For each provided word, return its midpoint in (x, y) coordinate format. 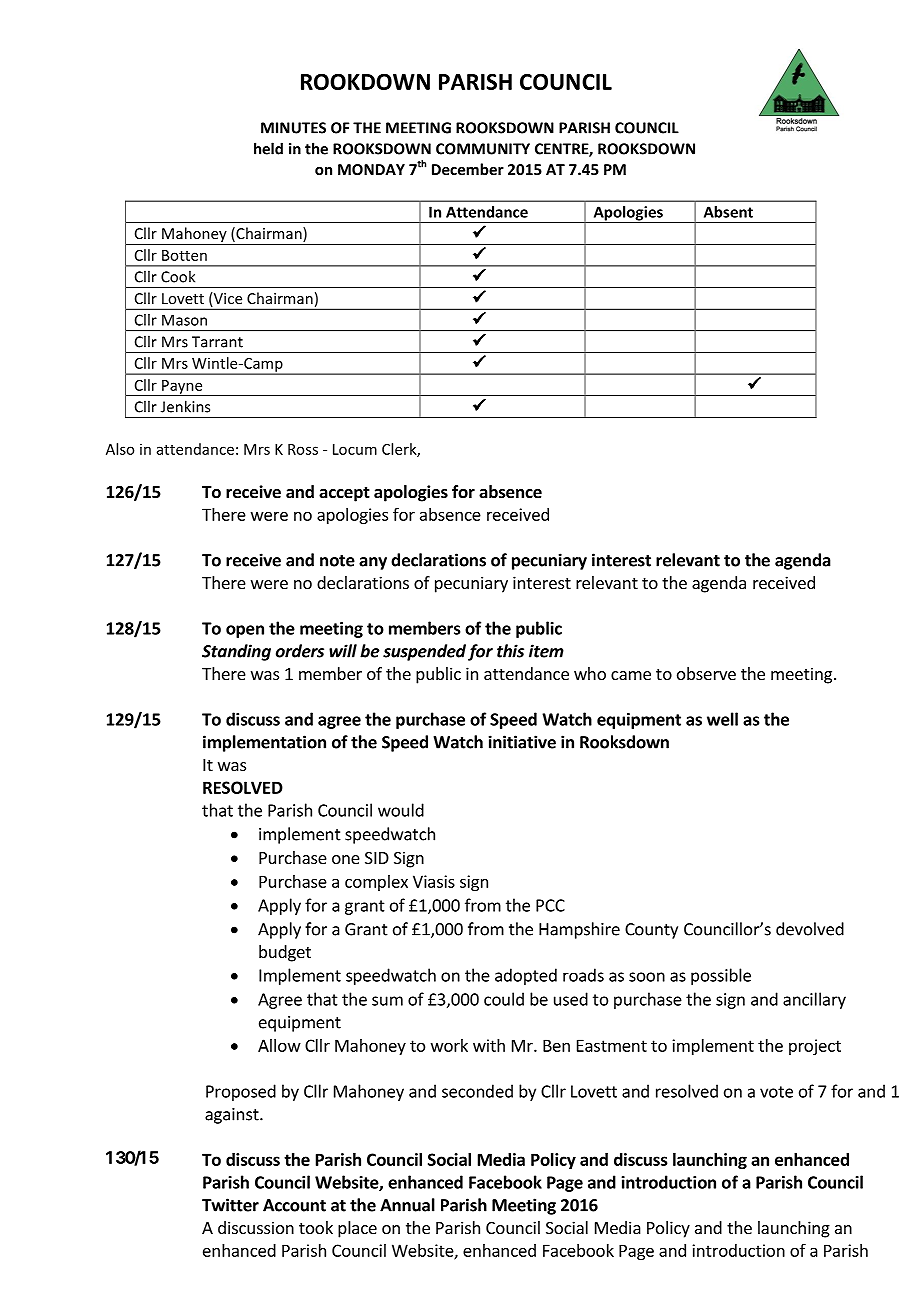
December (468, 169)
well (722, 719)
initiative (522, 742)
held (268, 148)
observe (706, 673)
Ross (303, 449)
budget (285, 953)
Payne (182, 388)
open (245, 631)
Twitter (230, 1205)
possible (721, 976)
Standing (236, 652)
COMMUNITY (483, 149)
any (373, 563)
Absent (728, 212)
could (504, 999)
